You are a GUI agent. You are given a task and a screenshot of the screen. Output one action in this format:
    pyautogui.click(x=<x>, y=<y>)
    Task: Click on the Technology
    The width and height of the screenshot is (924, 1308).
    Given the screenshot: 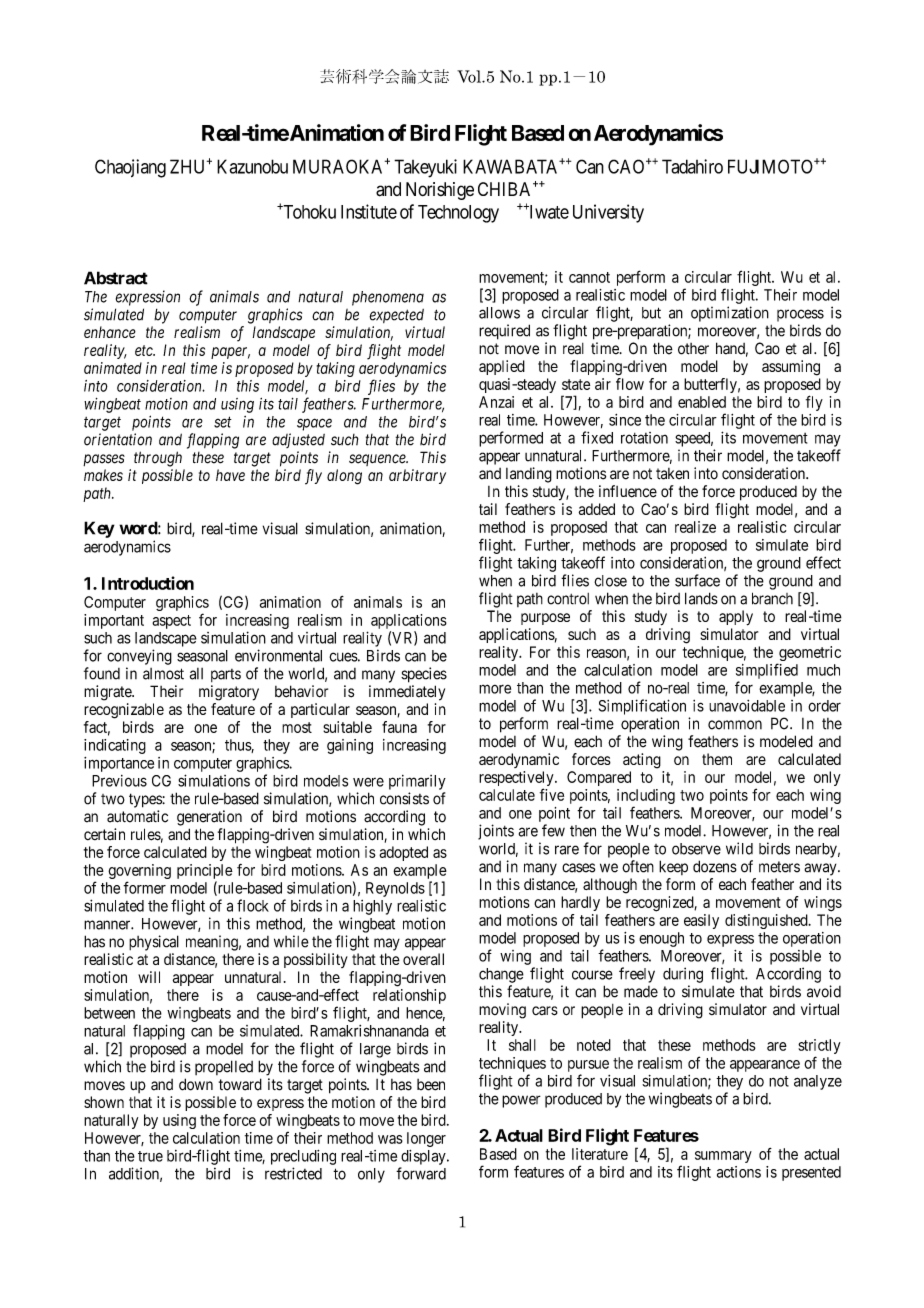 What is the action you would take?
    pyautogui.click(x=458, y=214)
